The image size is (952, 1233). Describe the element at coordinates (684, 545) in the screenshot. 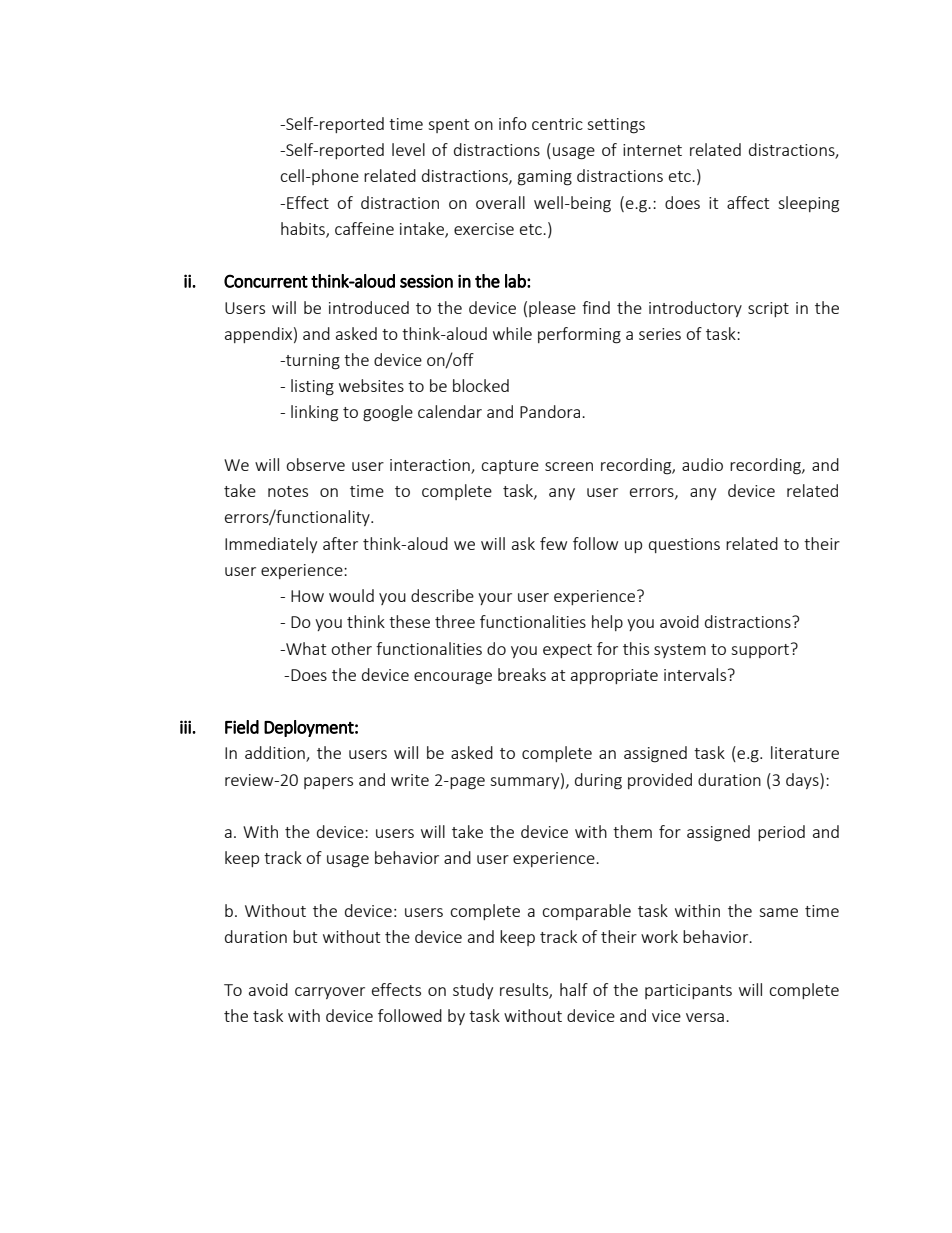

I see `questions` at that location.
